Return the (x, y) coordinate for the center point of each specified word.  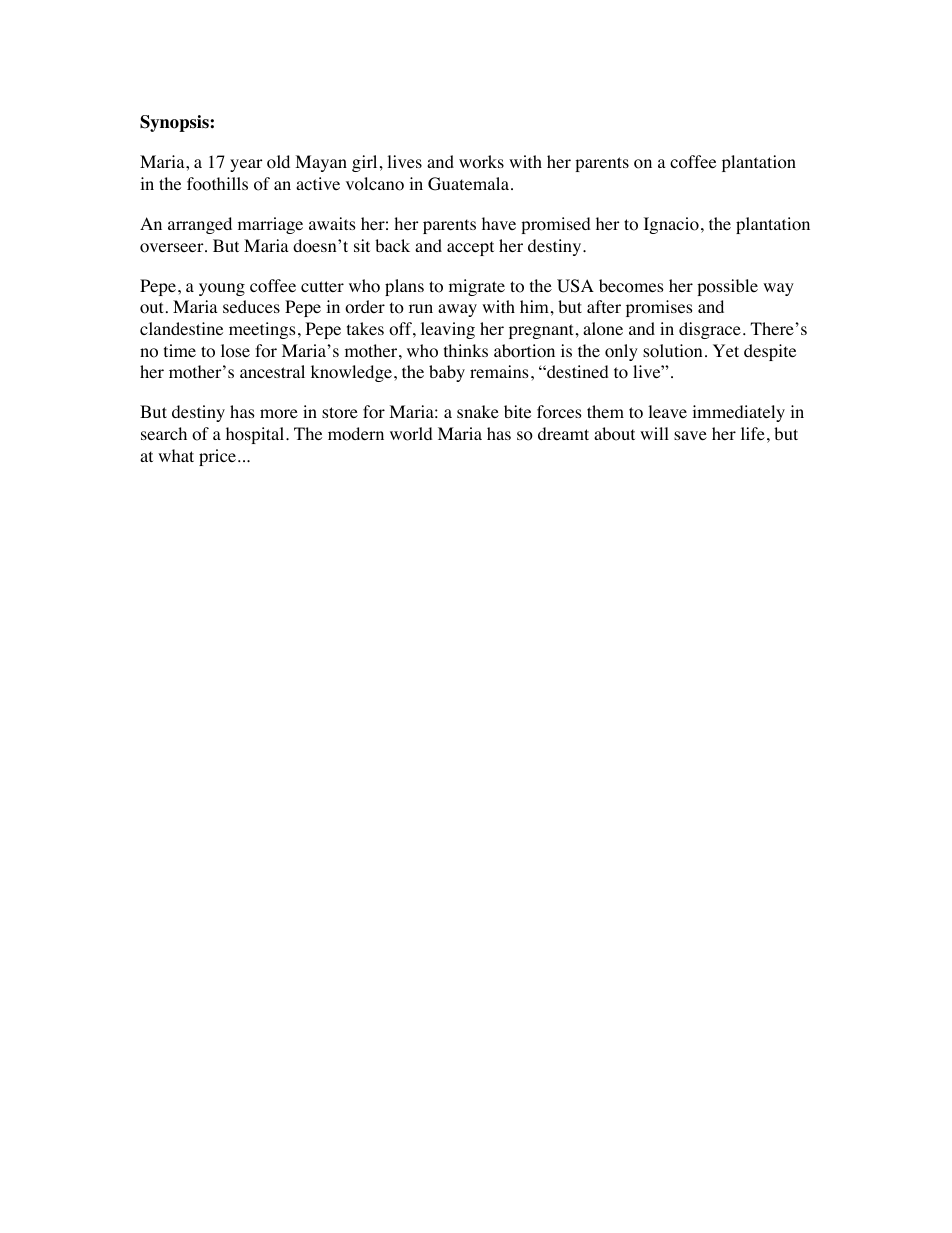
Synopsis (175, 123)
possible (727, 287)
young (222, 289)
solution (672, 351)
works (481, 162)
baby (447, 373)
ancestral (272, 371)
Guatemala (470, 184)
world (411, 434)
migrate (477, 287)
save (690, 435)
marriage (270, 225)
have (499, 223)
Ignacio (671, 225)
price (217, 457)
